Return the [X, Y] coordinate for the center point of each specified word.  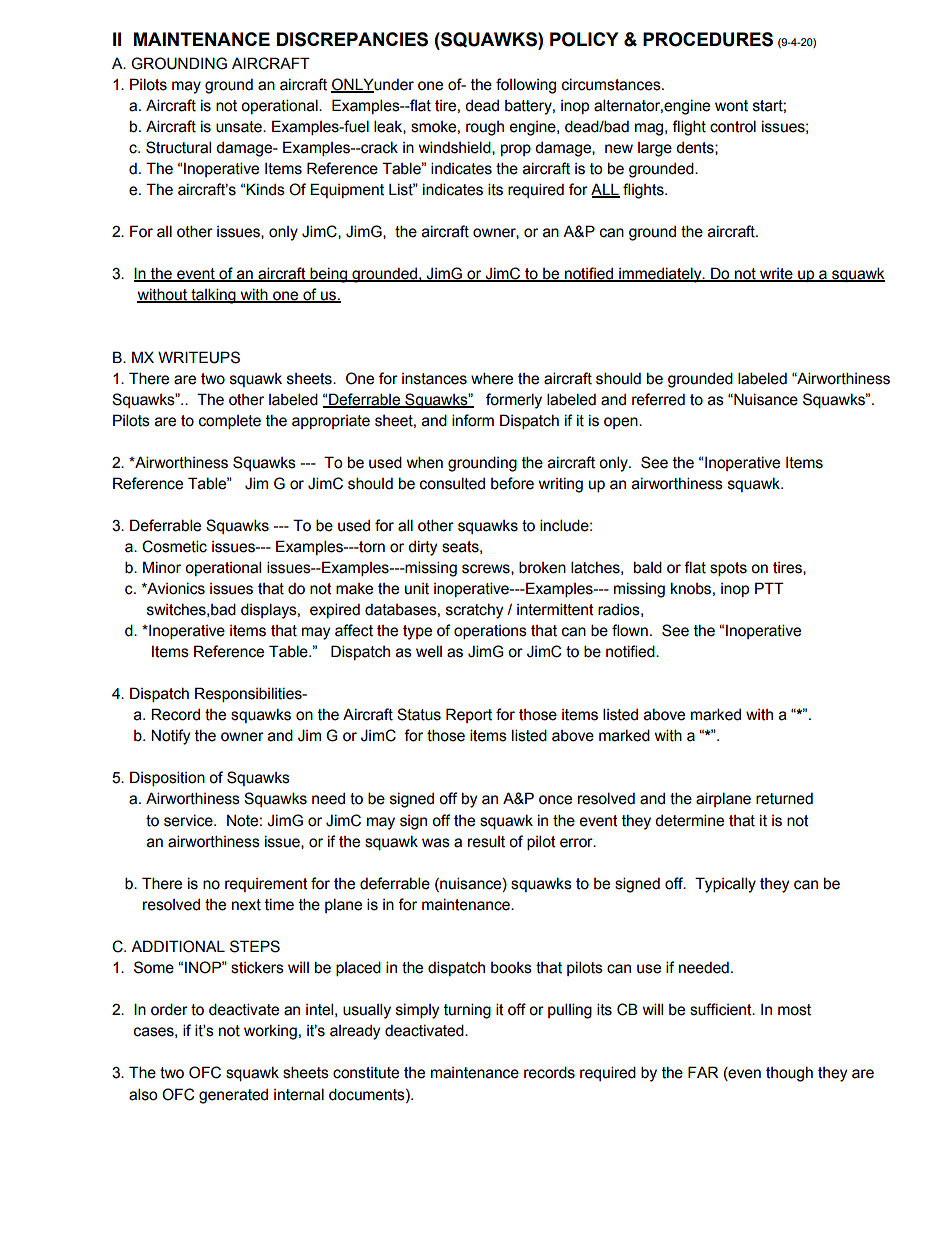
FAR [703, 1072]
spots [728, 569]
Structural [178, 147]
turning [467, 1011]
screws [487, 569]
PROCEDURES [708, 39]
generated [233, 1096]
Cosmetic [174, 546]
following [526, 86]
